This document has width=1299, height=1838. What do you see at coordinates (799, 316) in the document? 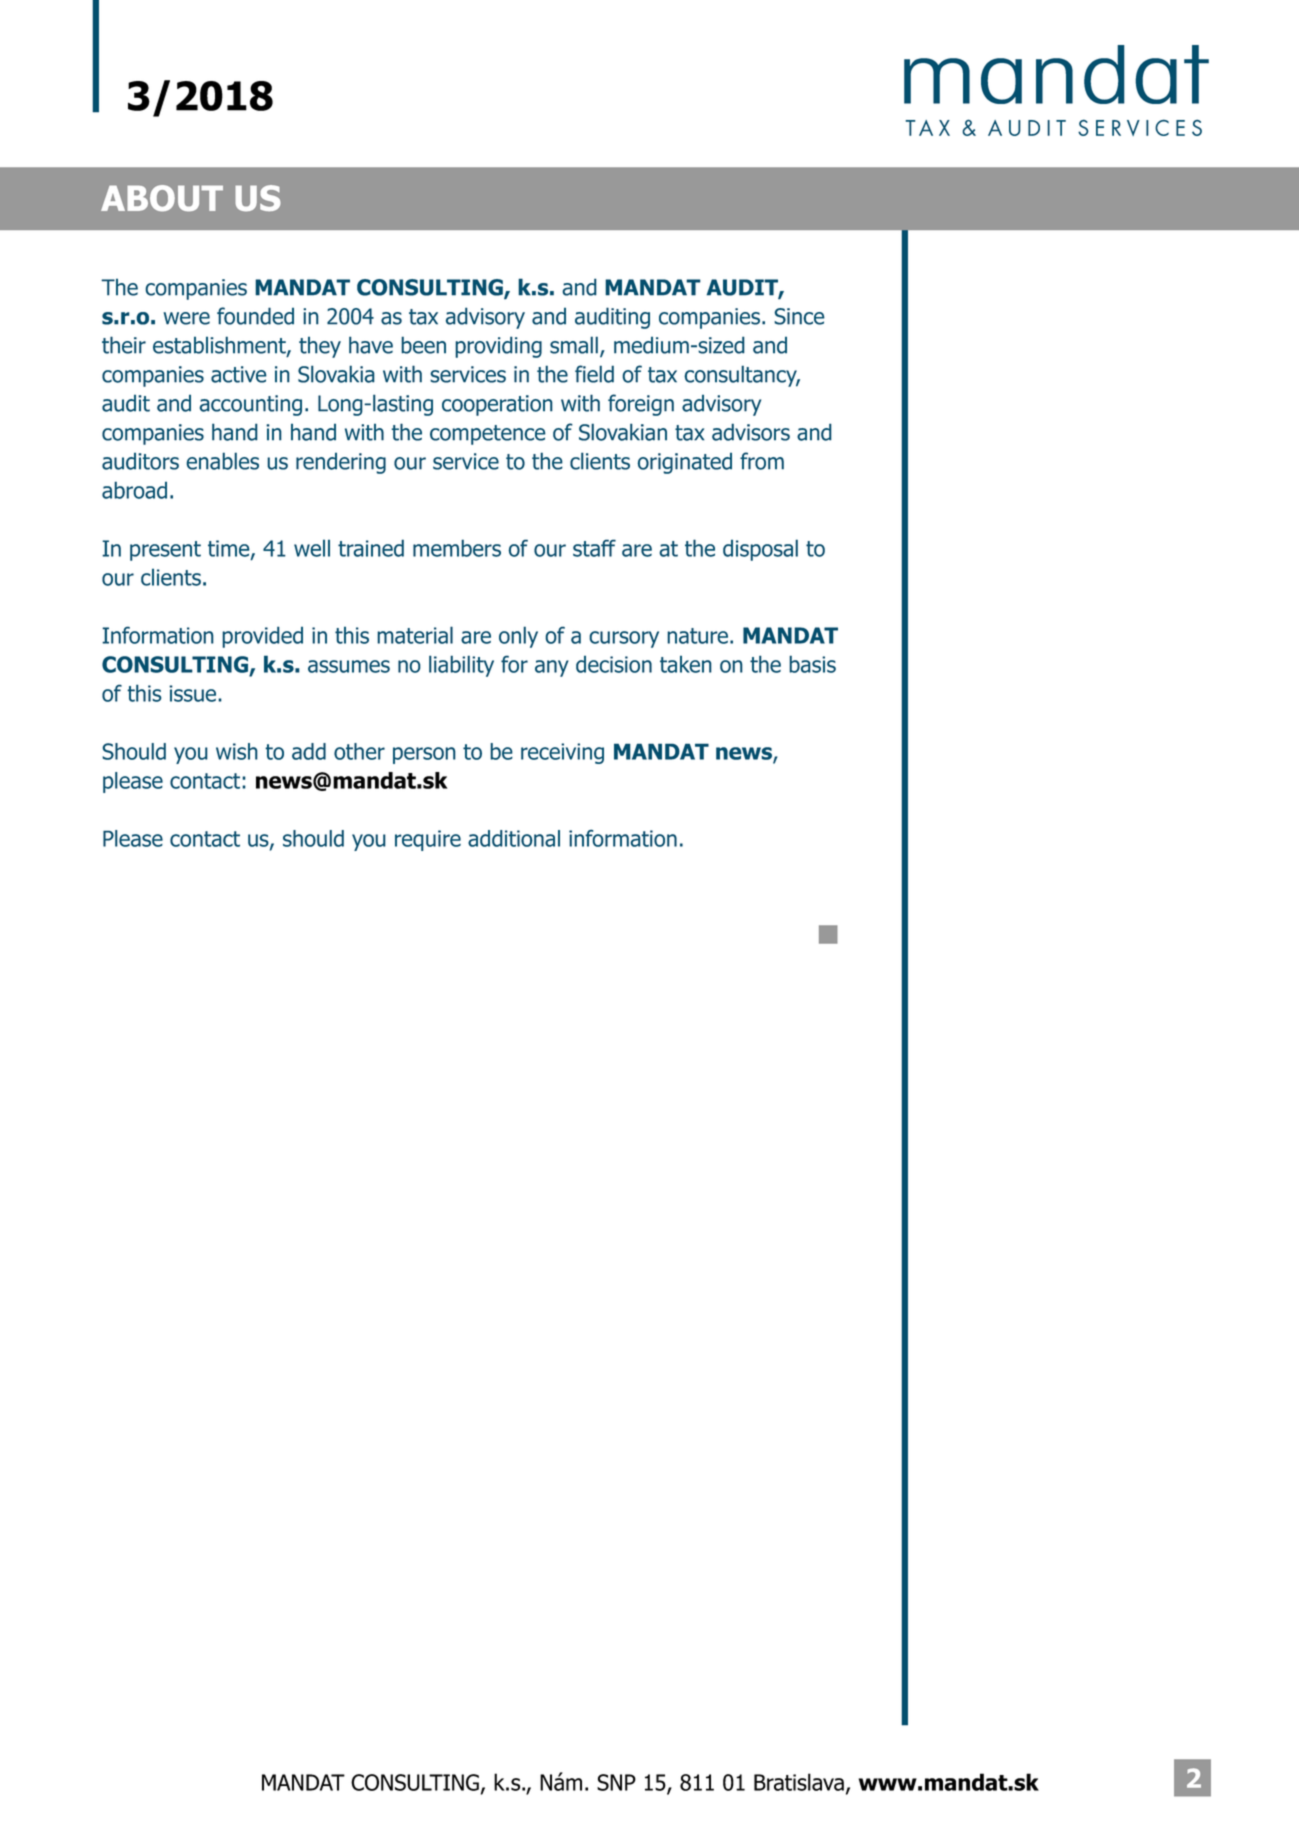
I see `Since` at bounding box center [799, 316].
